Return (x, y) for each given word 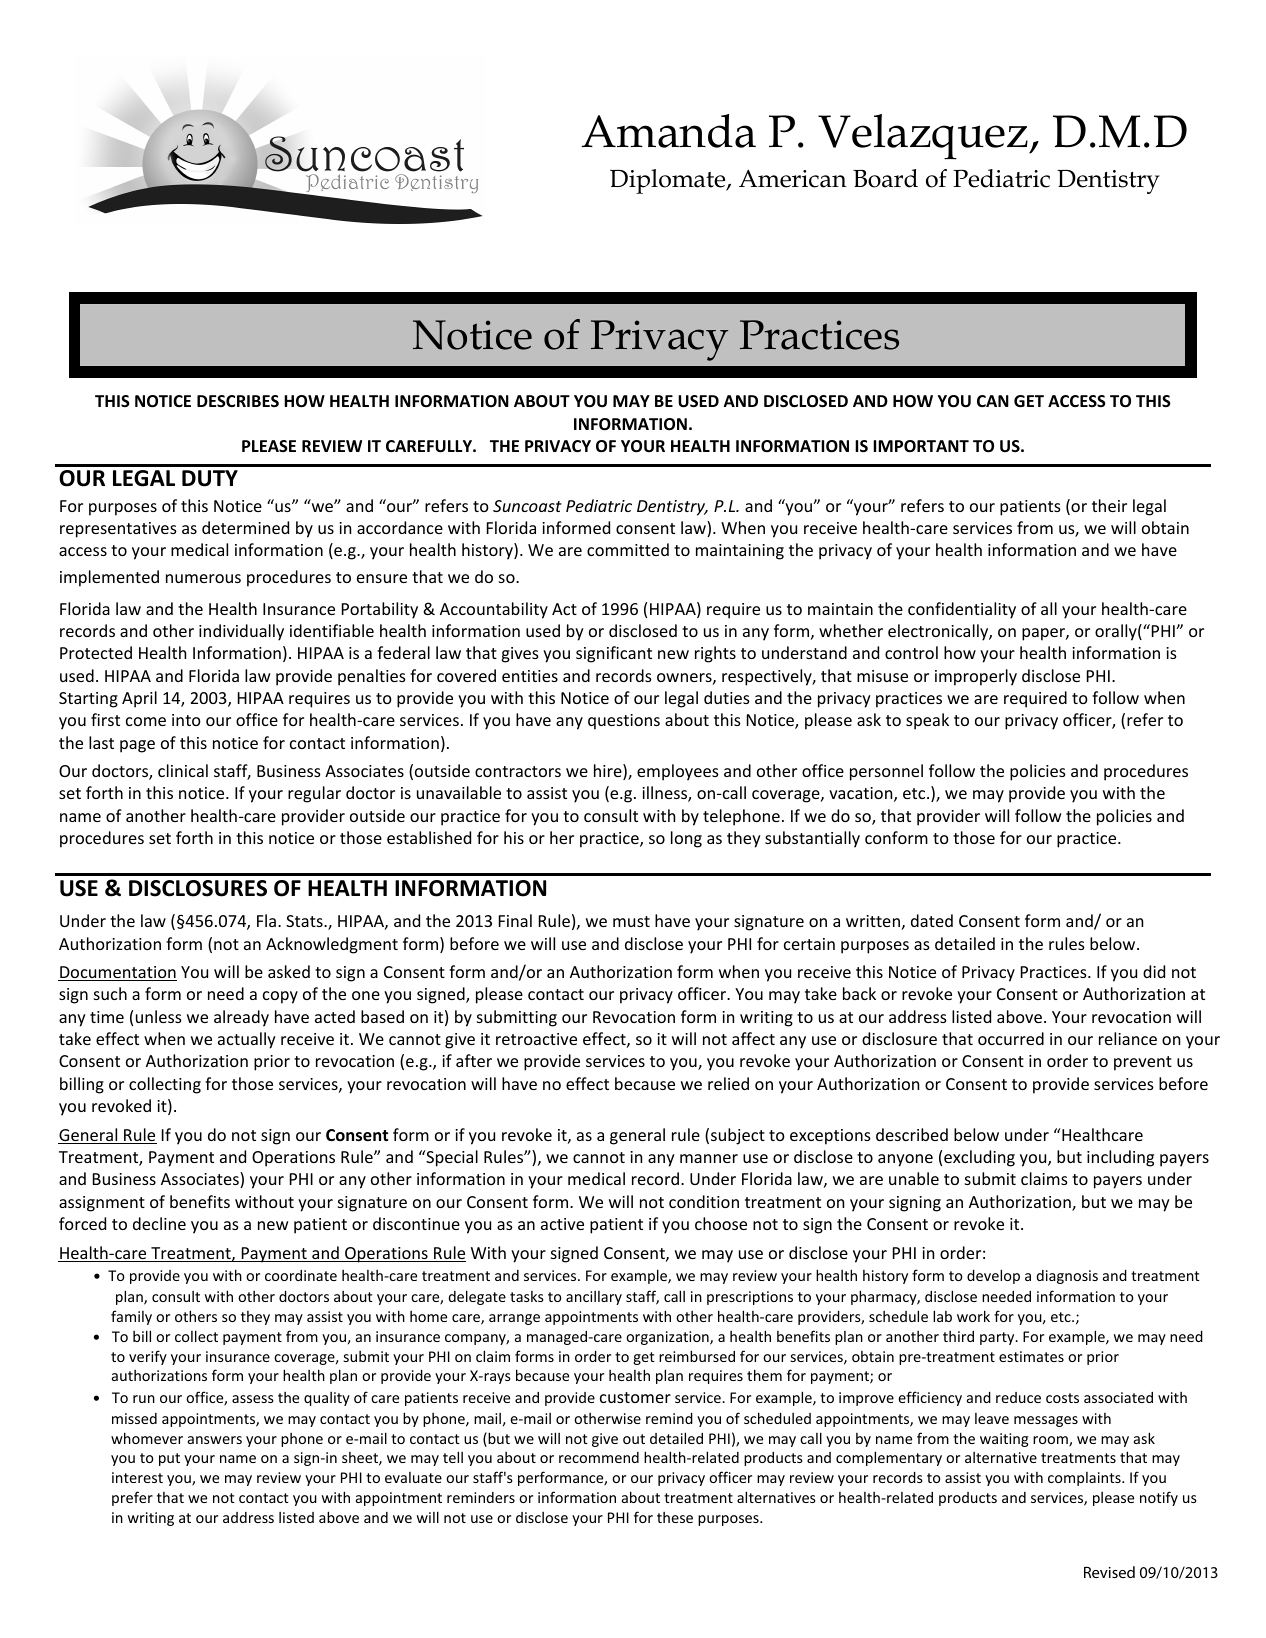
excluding (979, 1158)
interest (137, 1477)
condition (704, 1201)
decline (159, 1223)
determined (245, 527)
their (1109, 505)
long (686, 839)
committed (628, 549)
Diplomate (669, 181)
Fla (266, 920)
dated (932, 920)
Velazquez (924, 137)
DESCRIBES (238, 401)
